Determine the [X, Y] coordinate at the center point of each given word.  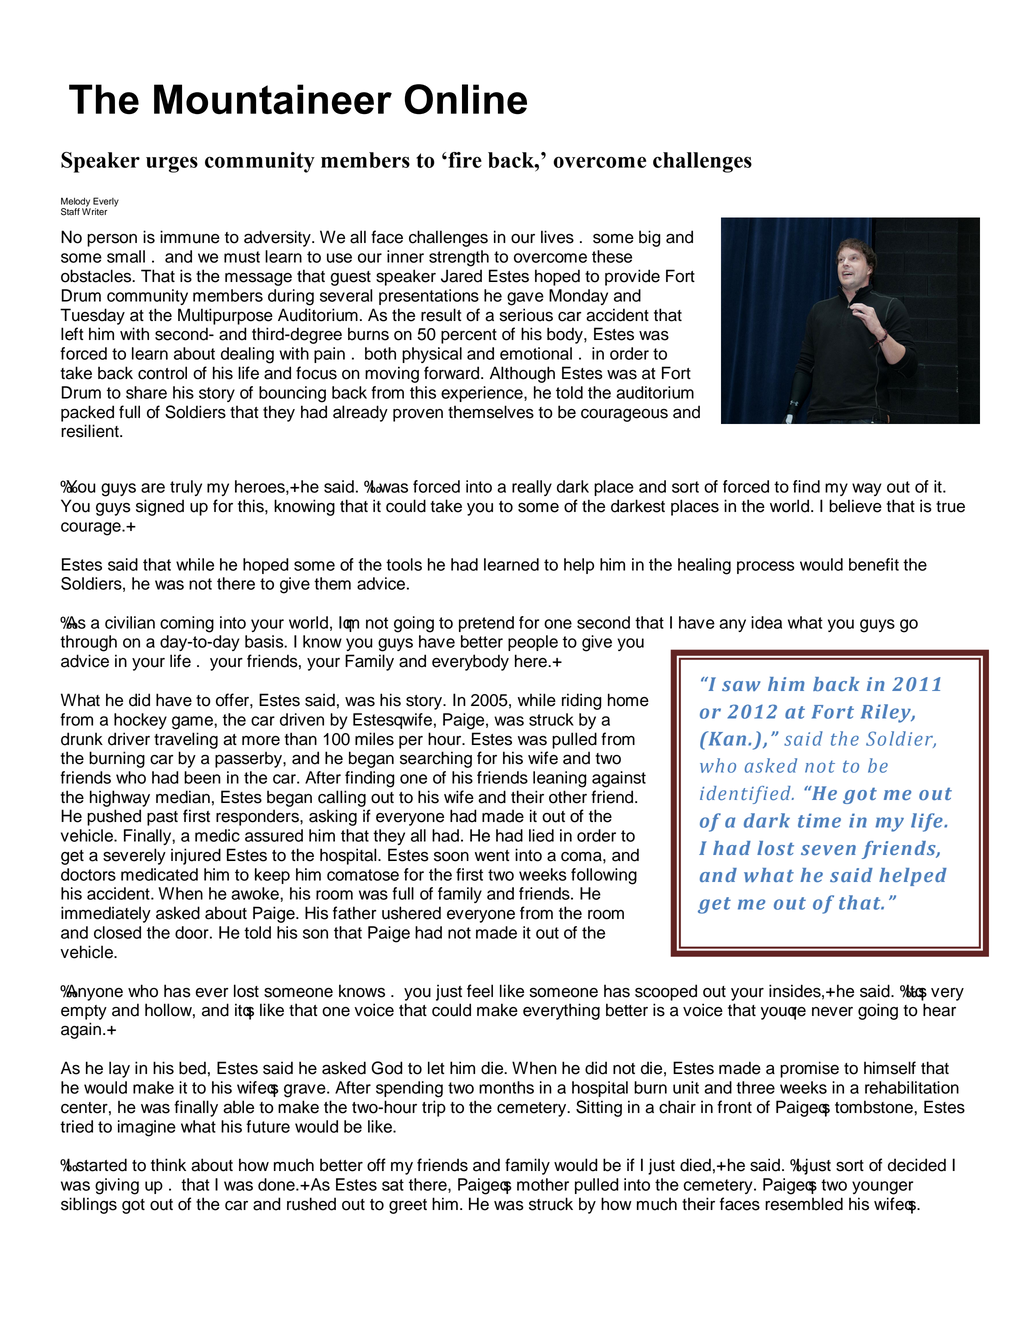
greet [408, 1206]
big [650, 238]
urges [172, 164]
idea [766, 622]
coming [187, 624]
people [533, 643]
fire [464, 160]
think [168, 1164]
